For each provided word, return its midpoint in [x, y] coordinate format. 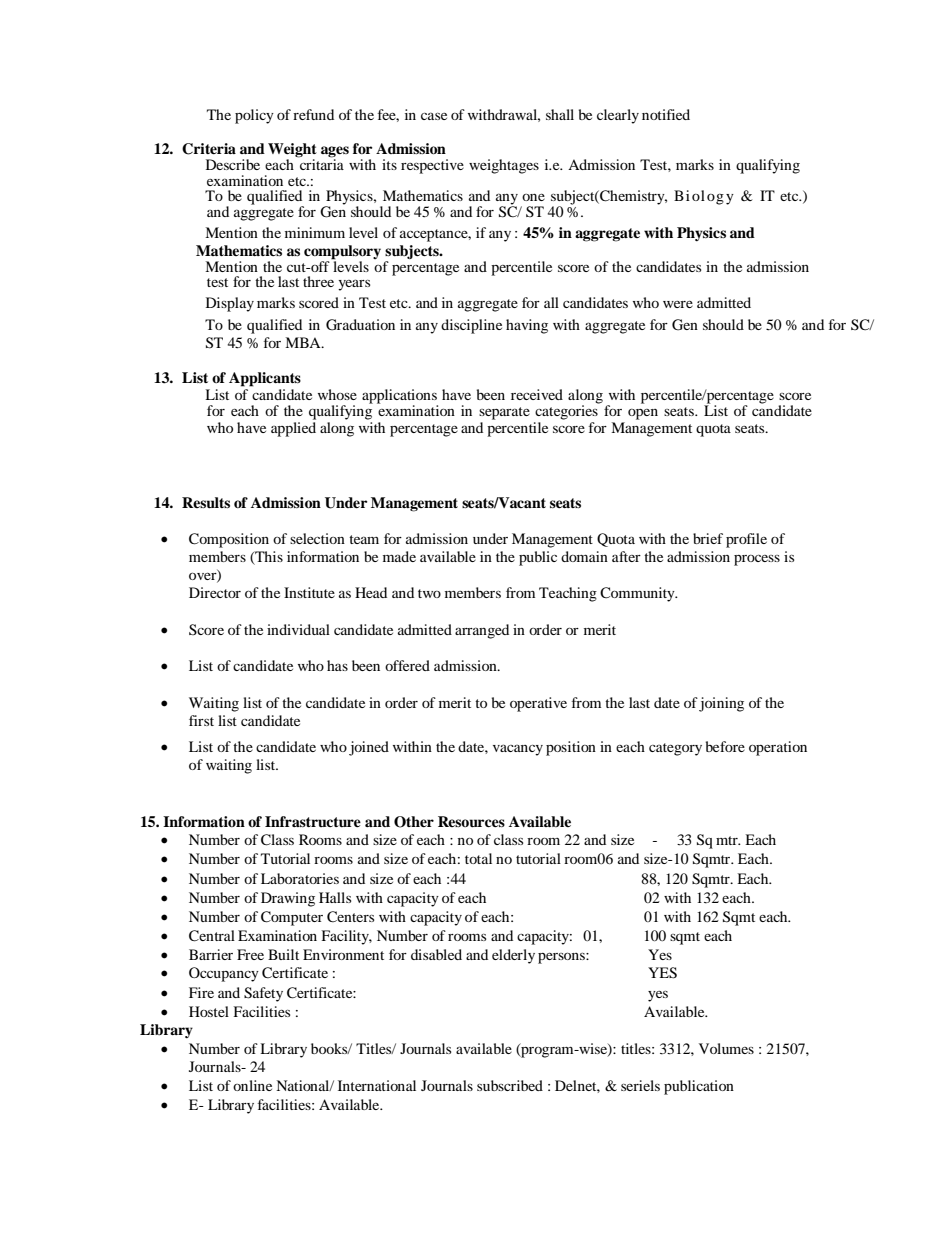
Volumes [726, 1048]
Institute [309, 592]
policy [254, 116]
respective [432, 166]
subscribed [510, 1085]
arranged [482, 631]
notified [666, 114]
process [757, 560]
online [252, 1085]
